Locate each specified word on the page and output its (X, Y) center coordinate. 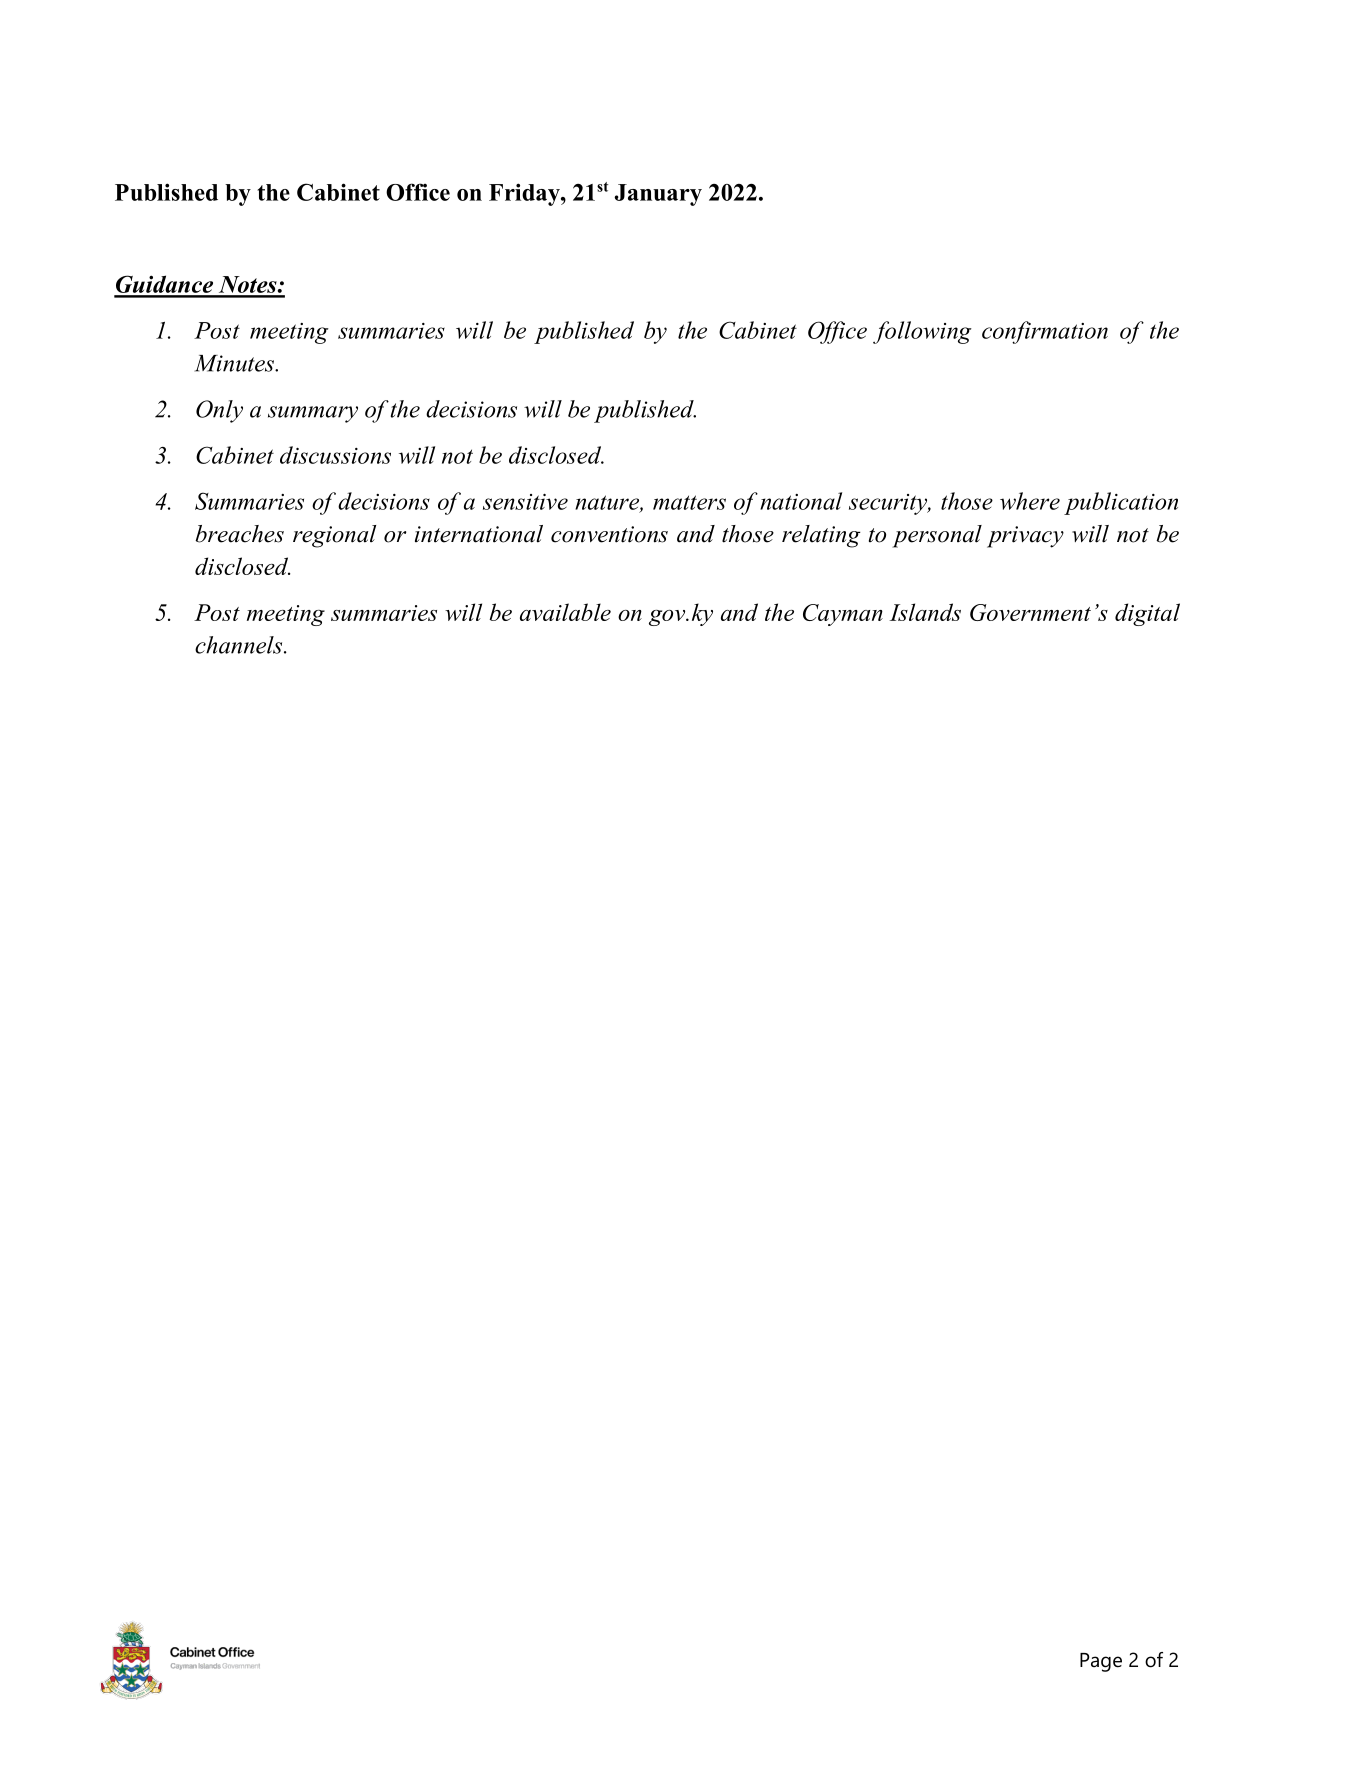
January (658, 195)
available (565, 612)
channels (240, 645)
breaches (239, 534)
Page (1101, 1662)
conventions (609, 534)
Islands (925, 612)
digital (1147, 614)
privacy (1025, 537)
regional (334, 536)
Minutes (235, 363)
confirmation (1045, 332)
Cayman (843, 615)
